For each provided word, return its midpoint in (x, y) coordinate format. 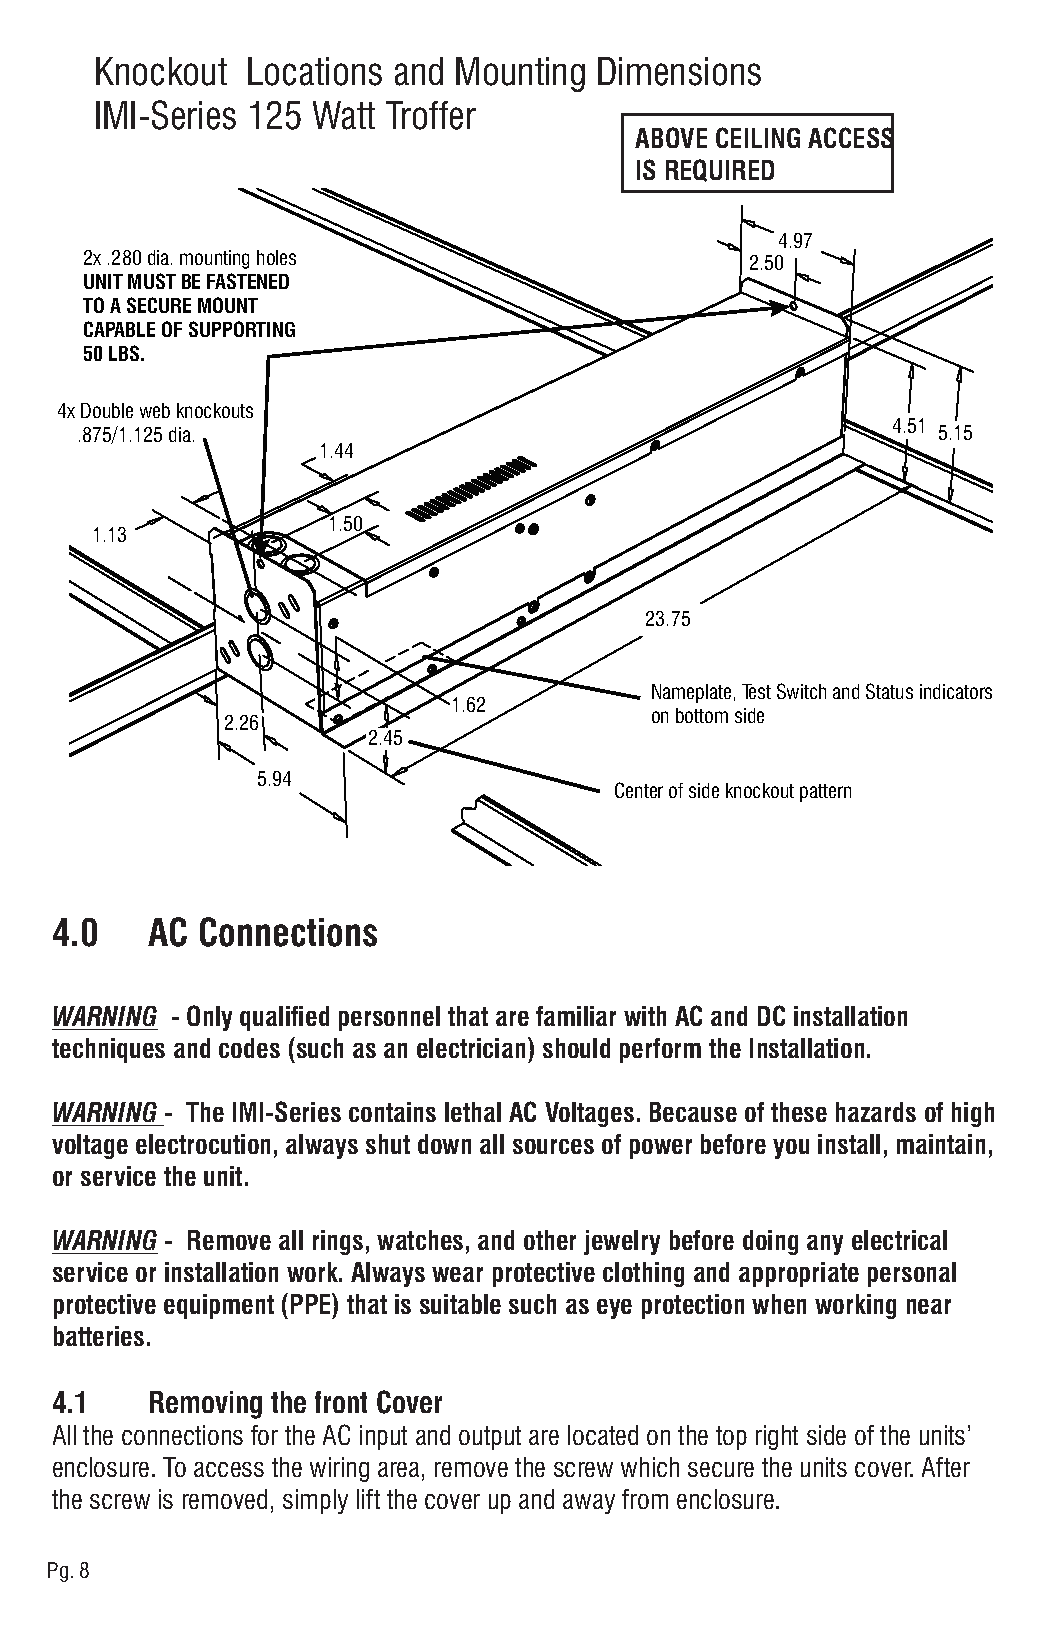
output (490, 1438)
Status (889, 691)
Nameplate (691, 693)
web (155, 410)
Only (209, 1018)
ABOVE (671, 137)
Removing (206, 1405)
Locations (315, 71)
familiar (576, 1016)
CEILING (758, 137)
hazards (876, 1112)
